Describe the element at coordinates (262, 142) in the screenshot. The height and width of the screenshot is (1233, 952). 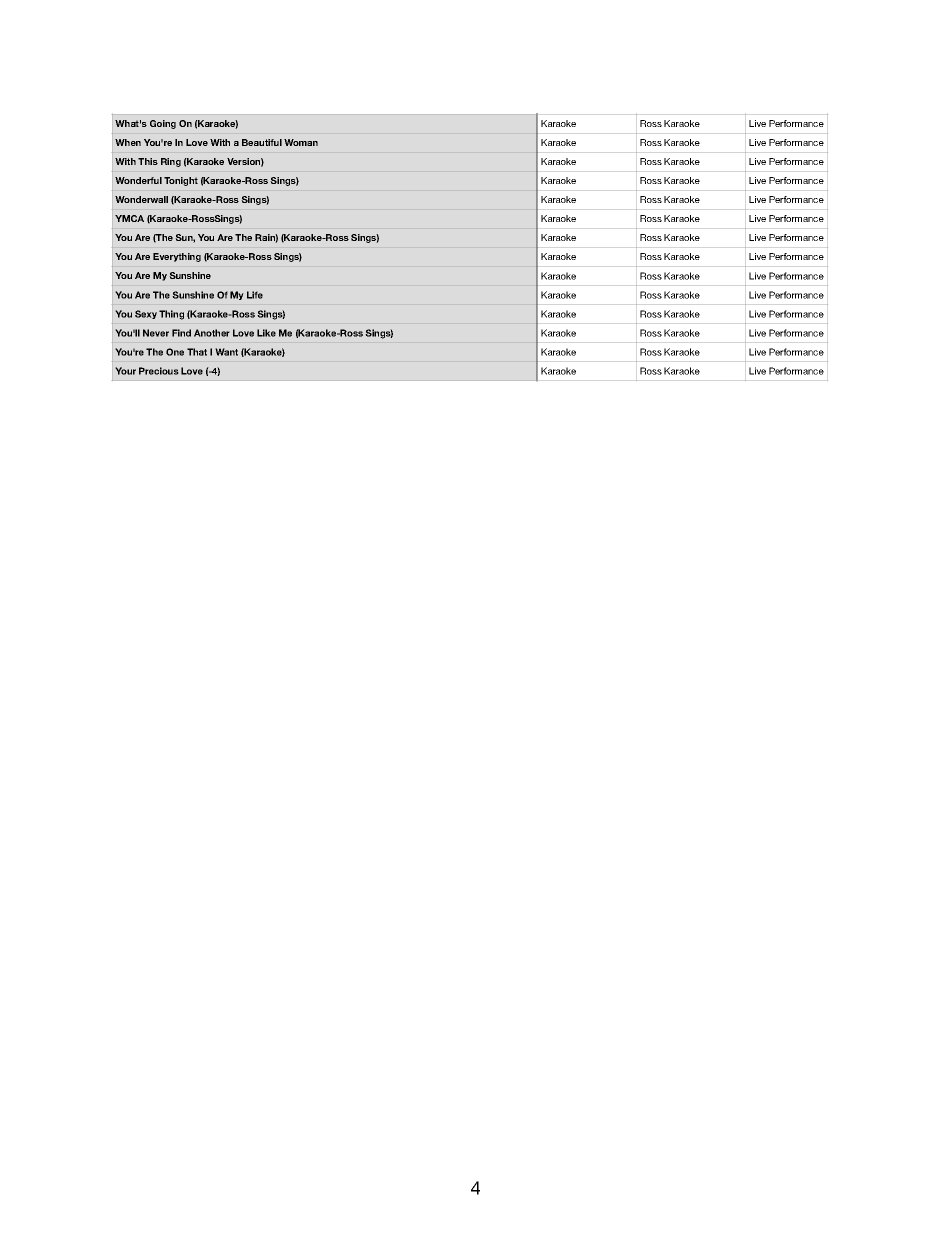
I see `Beautiful` at that location.
